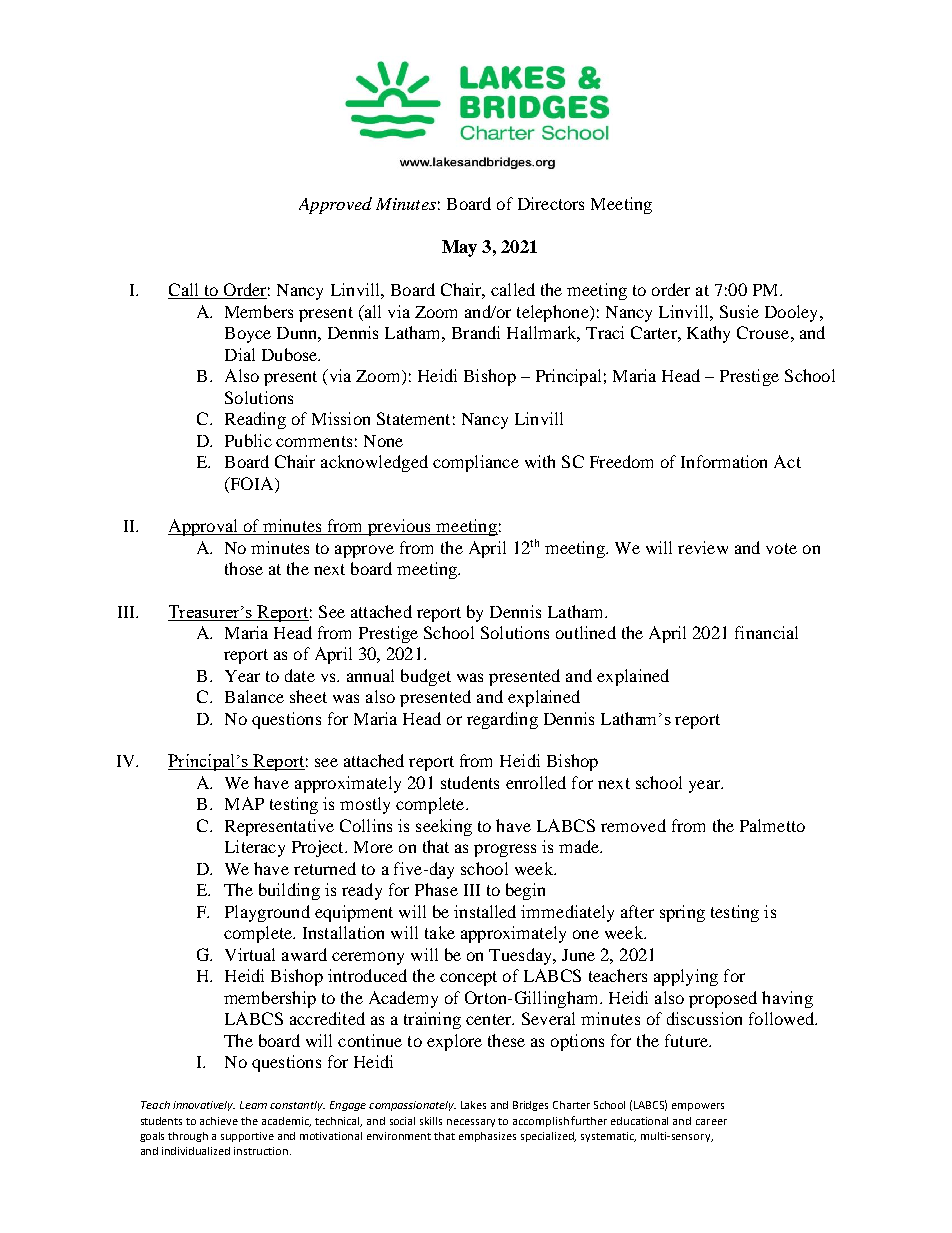 This screenshot has width=952, height=1233. I want to click on Statement, so click(413, 418).
